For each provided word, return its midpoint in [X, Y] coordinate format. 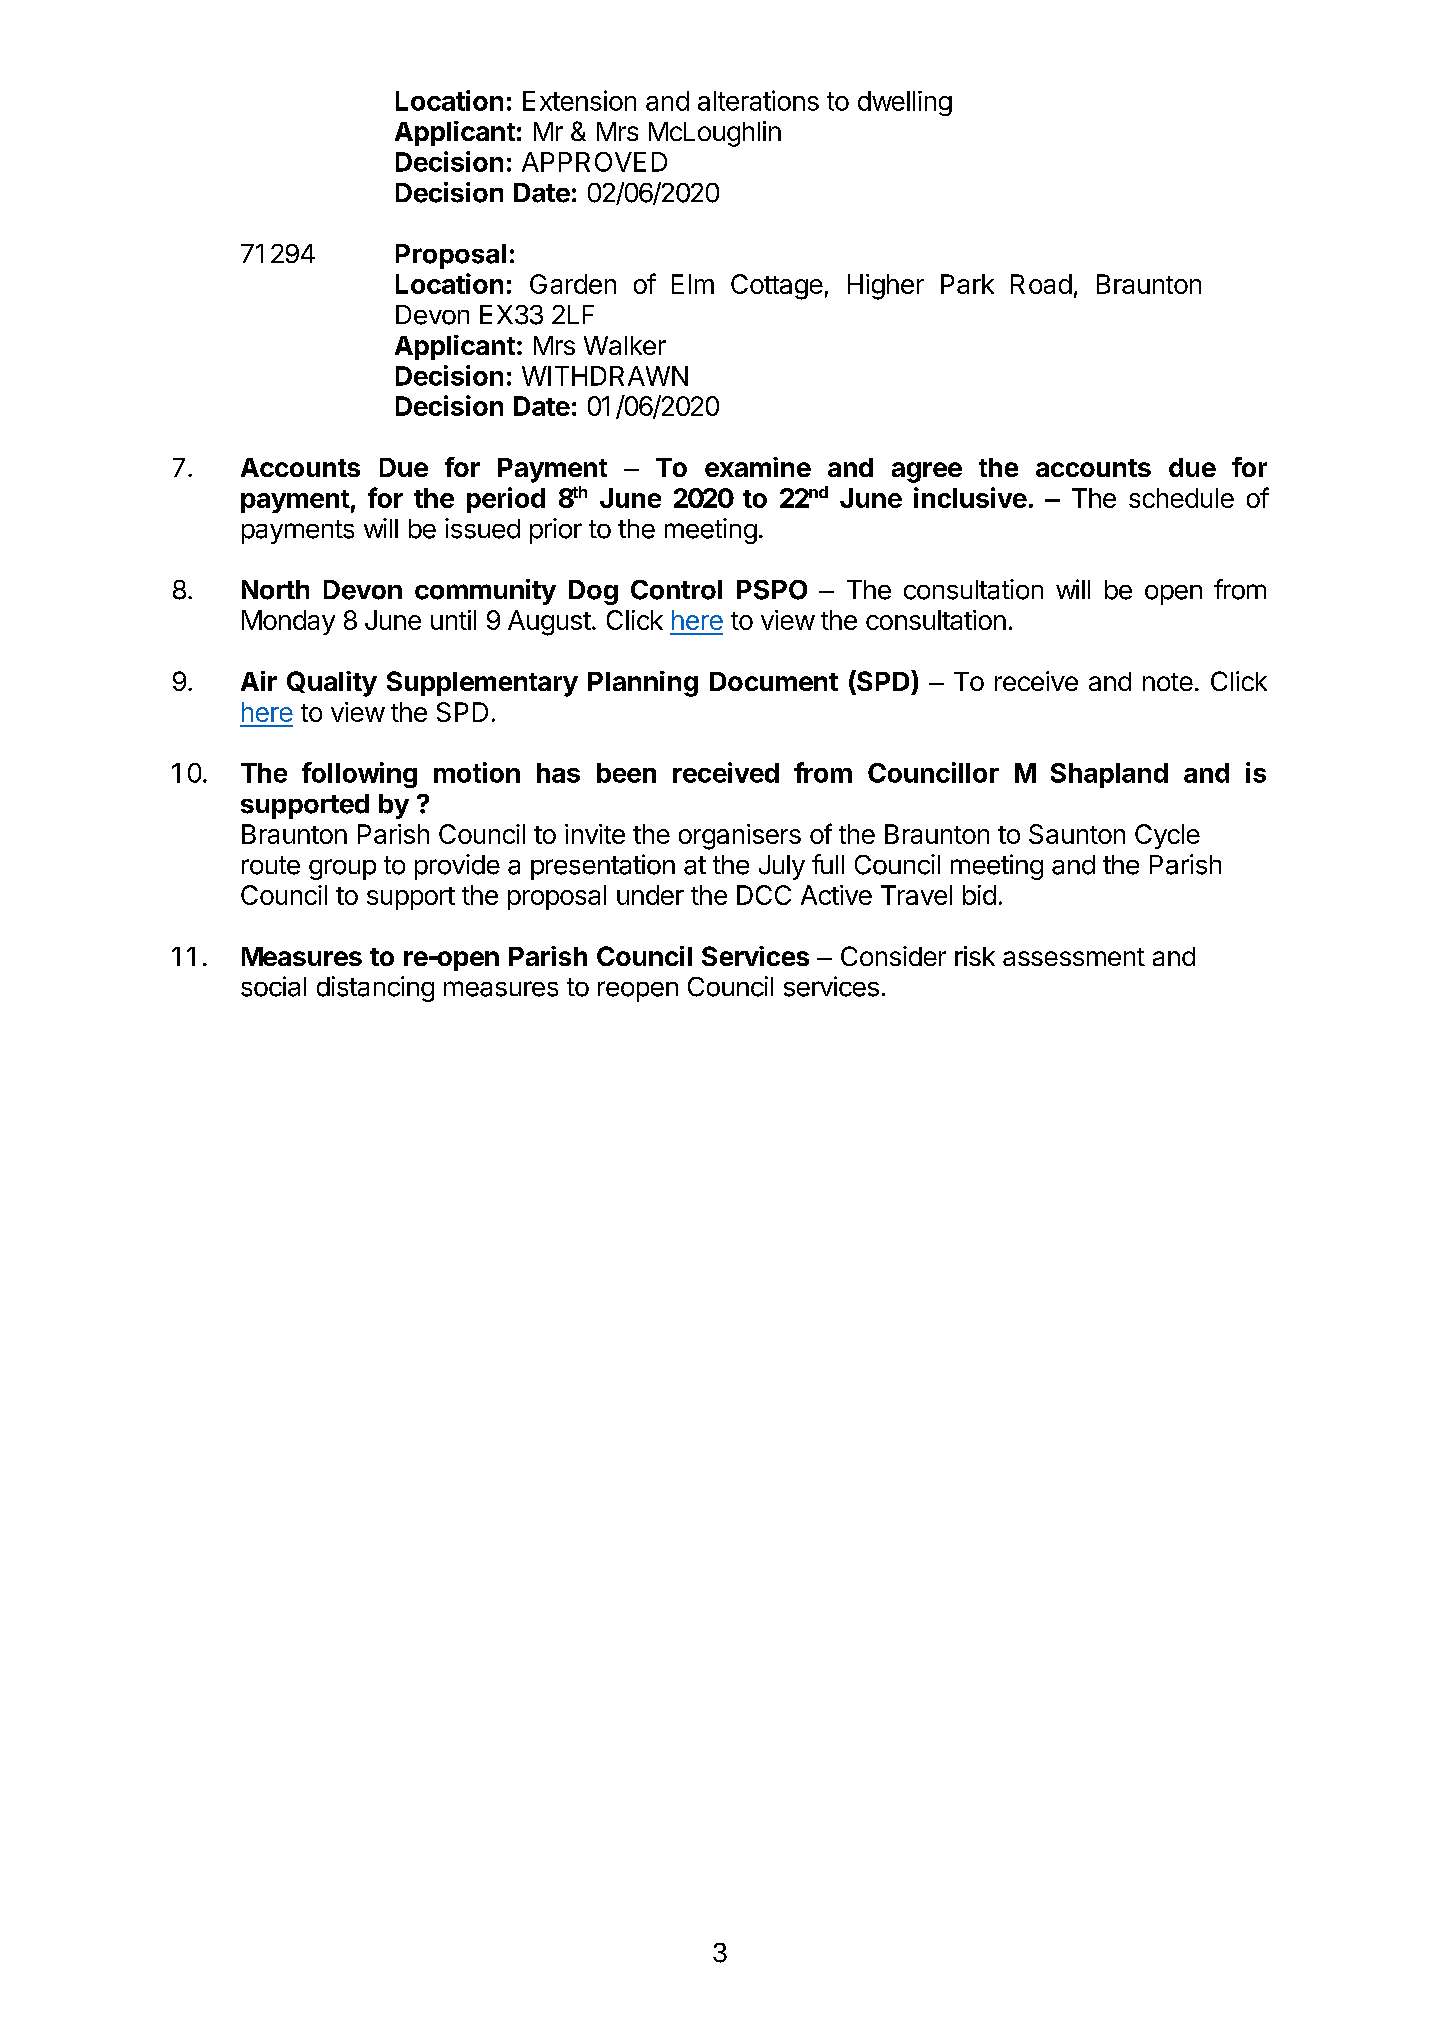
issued [482, 528]
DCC [764, 895]
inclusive [970, 497]
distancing [375, 989]
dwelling [905, 103]
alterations [758, 100]
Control [676, 590]
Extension [579, 100]
